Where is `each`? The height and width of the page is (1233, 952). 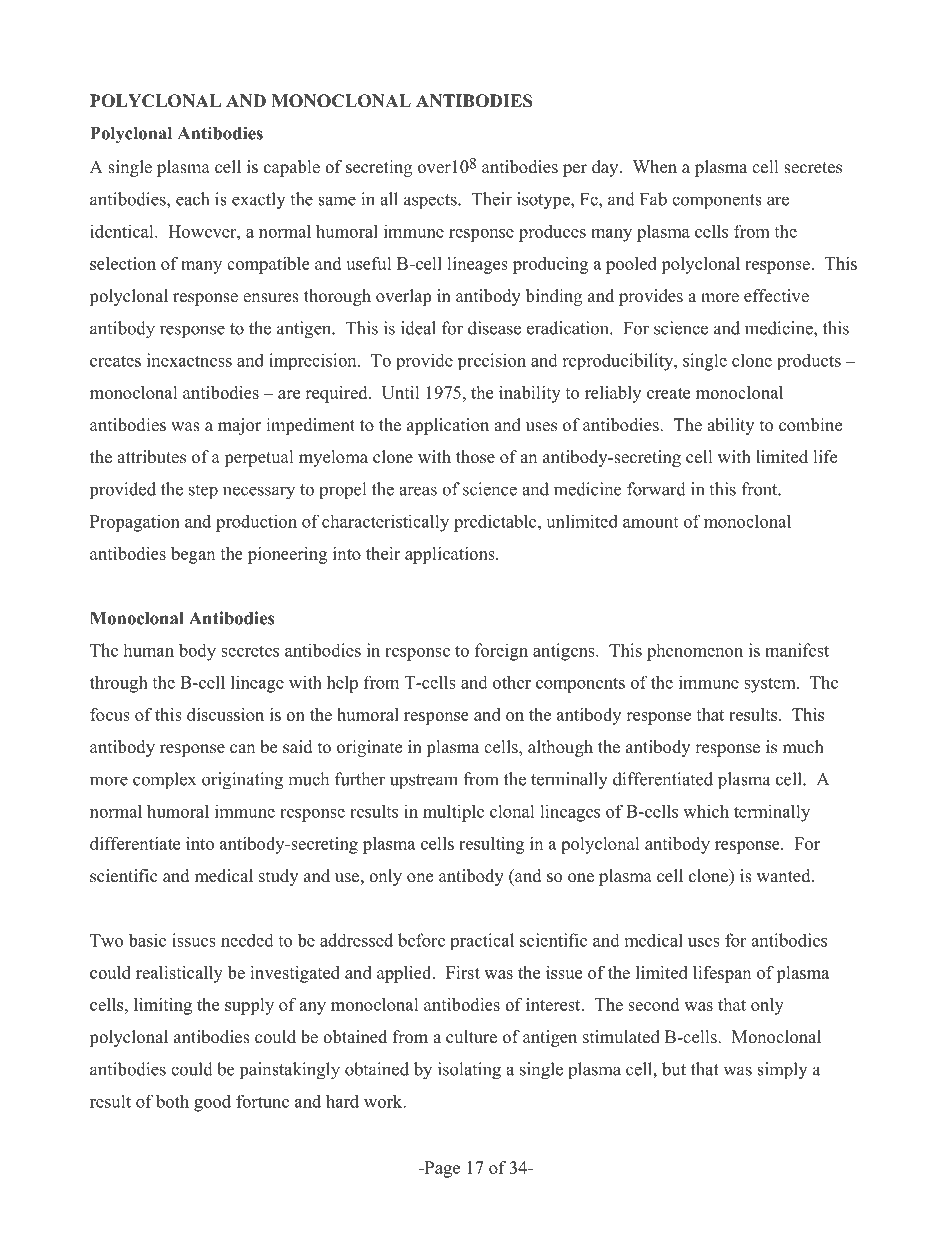 each is located at coordinates (192, 199).
